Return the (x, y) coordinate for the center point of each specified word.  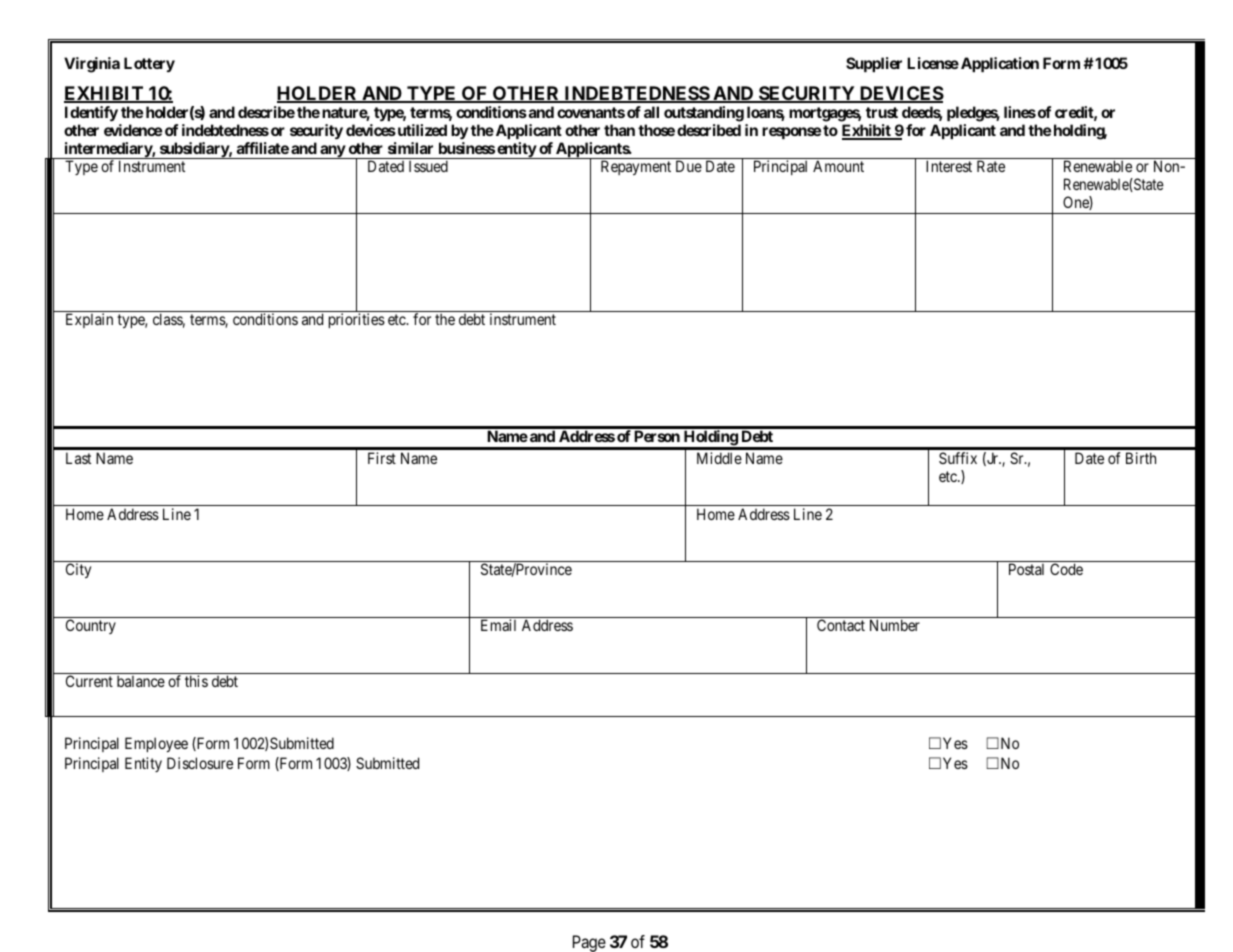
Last (78, 458)
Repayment (636, 167)
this (196, 681)
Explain (89, 320)
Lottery (149, 64)
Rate (991, 166)
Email (498, 625)
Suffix (958, 458)
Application (998, 64)
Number (895, 625)
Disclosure (200, 763)
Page (589, 943)
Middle (719, 458)
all (651, 112)
